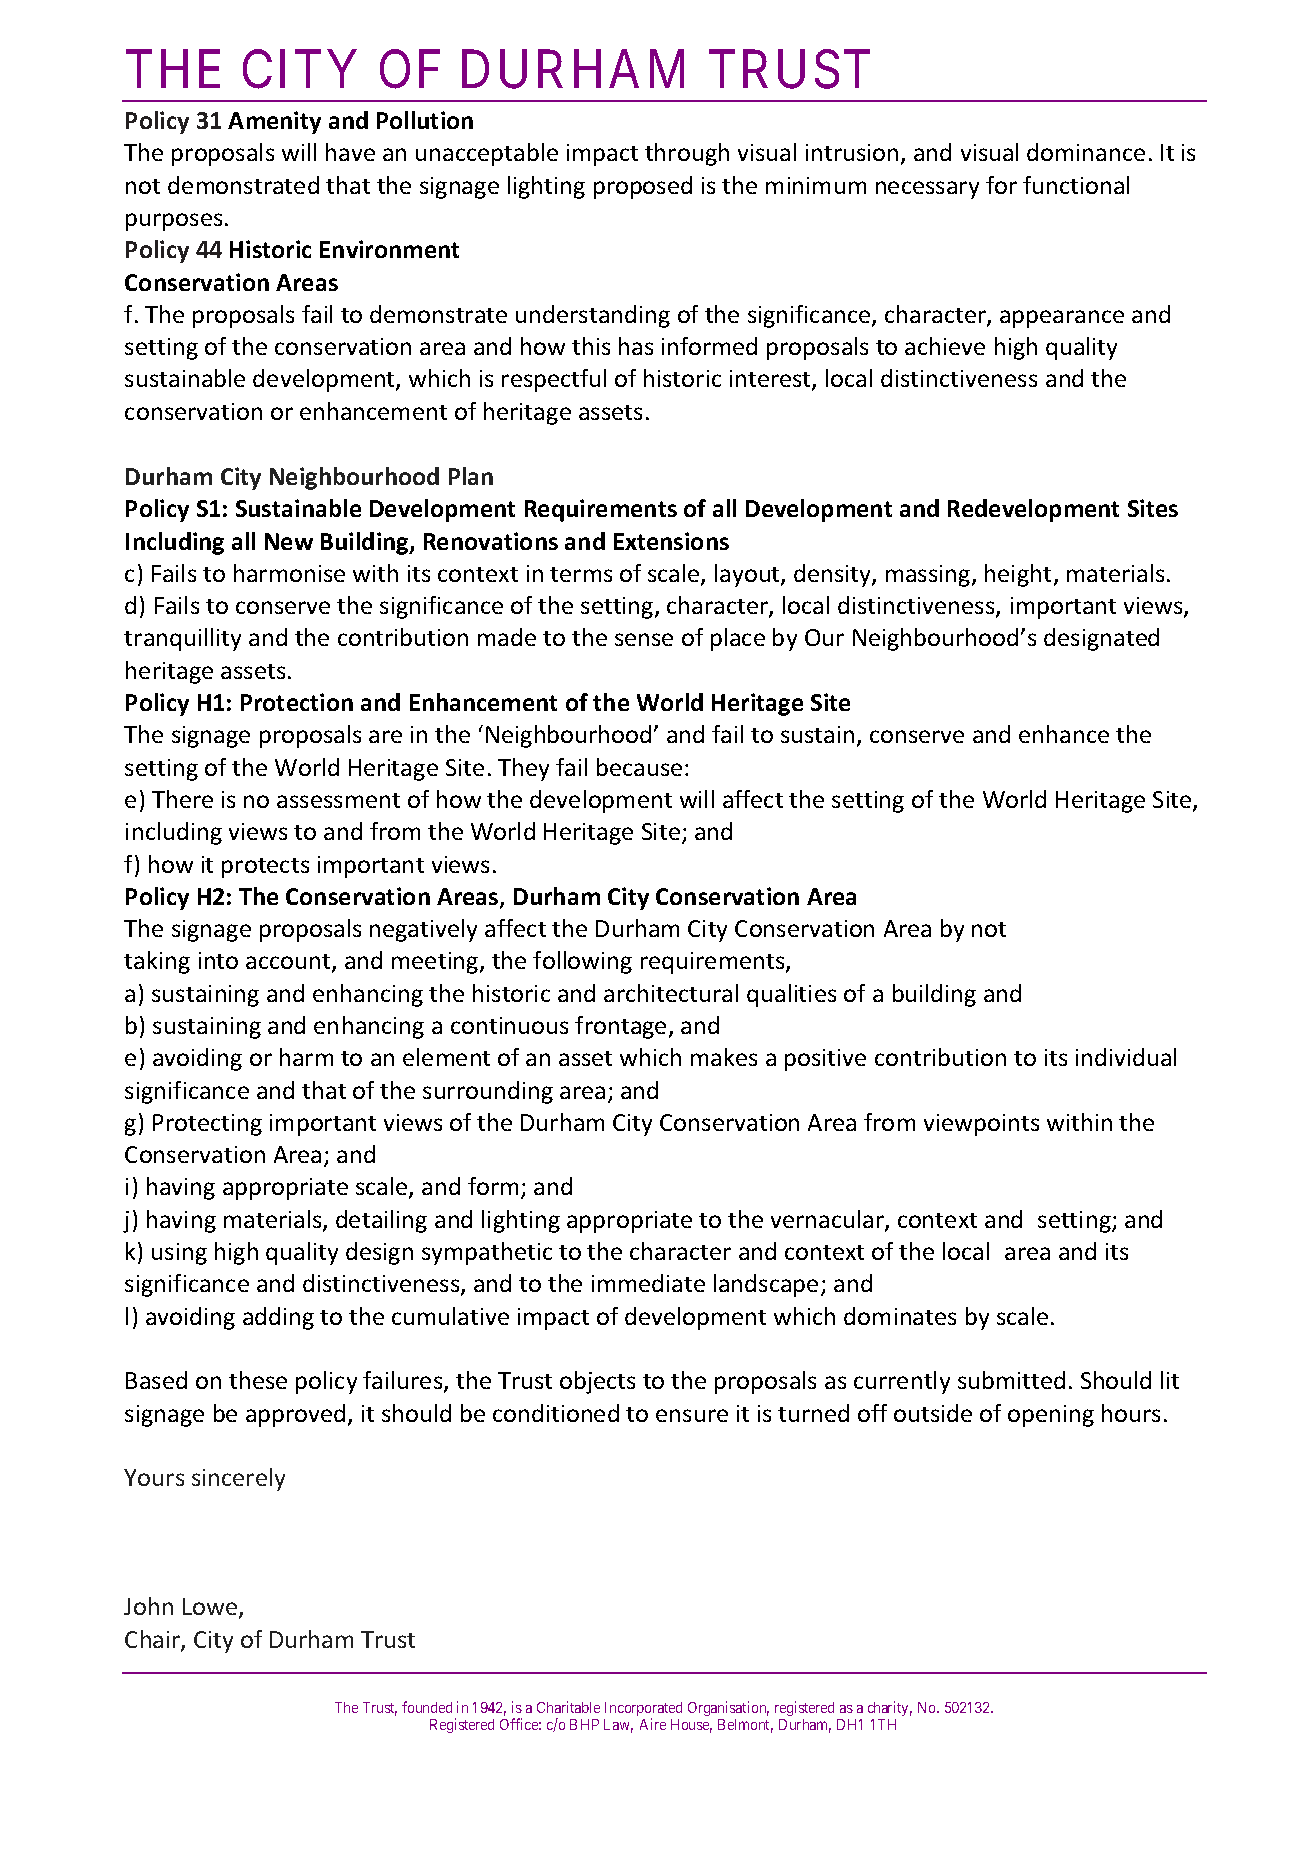  I want to click on following, so click(582, 962).
